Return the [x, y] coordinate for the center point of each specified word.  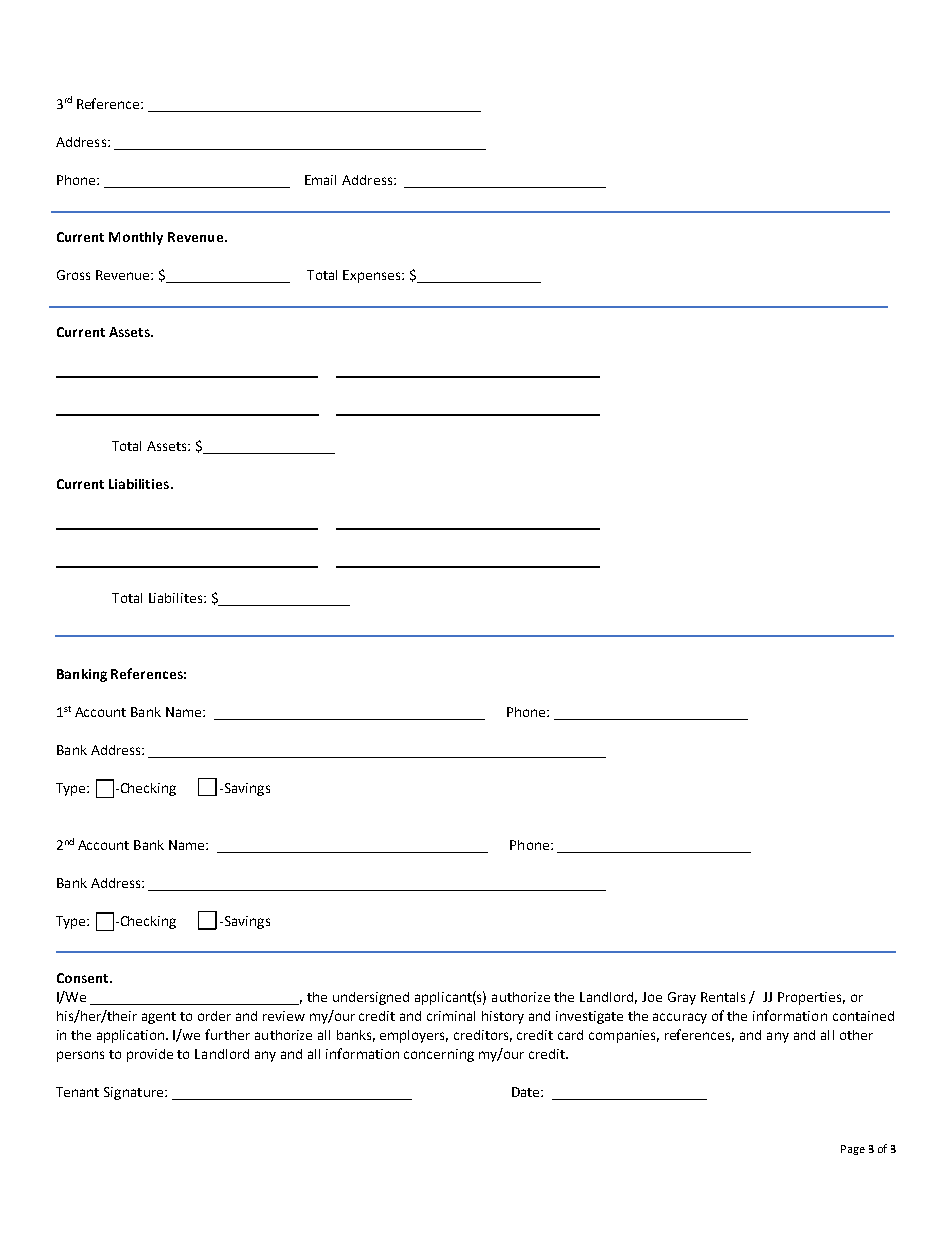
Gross [73, 275]
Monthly [136, 238]
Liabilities [140, 484]
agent [159, 1018]
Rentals [723, 997]
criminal [451, 1016]
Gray [682, 998]
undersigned [371, 998]
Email [320, 180]
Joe [652, 997]
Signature [135, 1093]
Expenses [373, 276]
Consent [84, 978]
